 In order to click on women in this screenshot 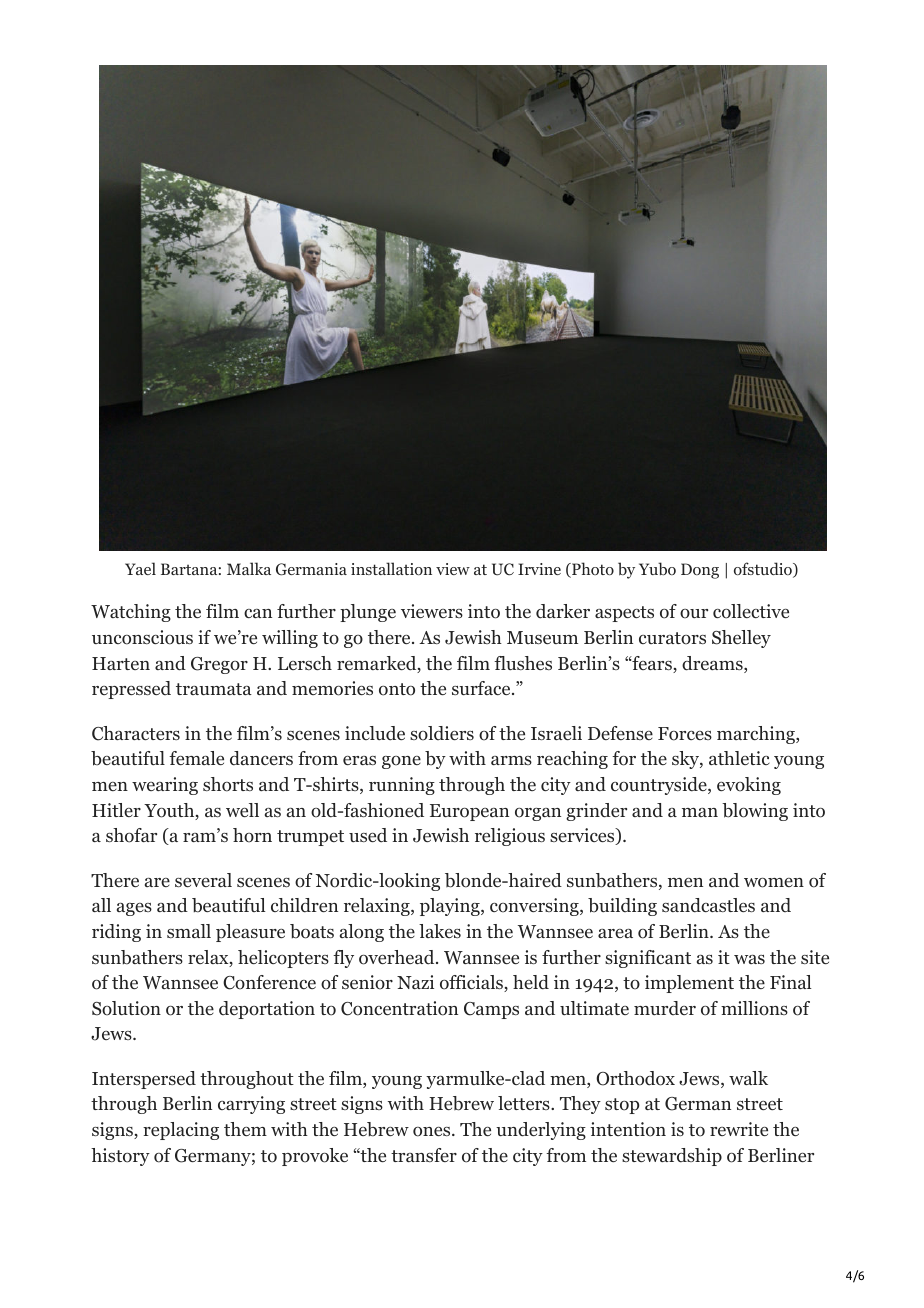, I will do `click(774, 883)`.
